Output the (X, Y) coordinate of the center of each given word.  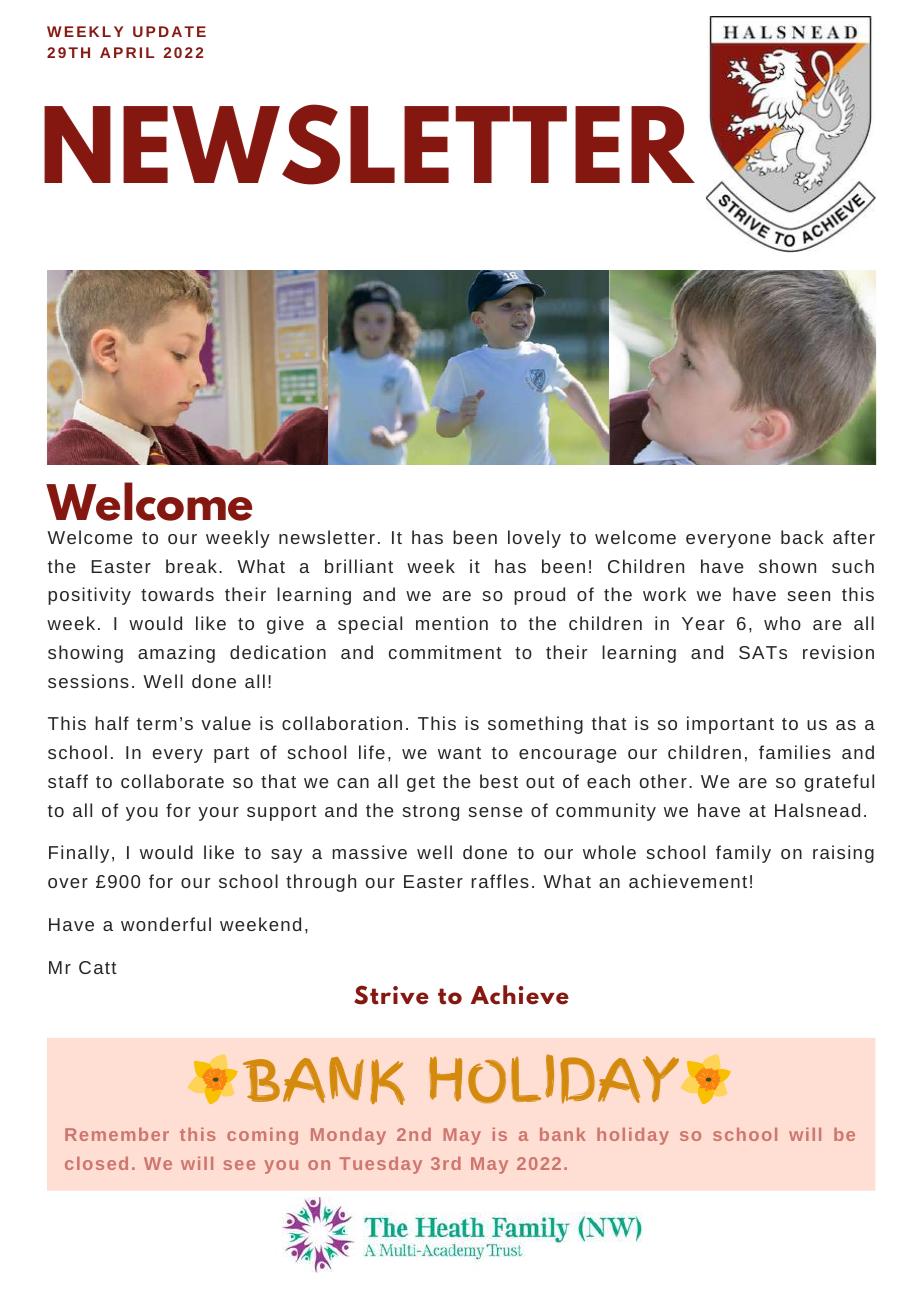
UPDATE (169, 31)
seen (809, 596)
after (854, 537)
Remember (117, 1134)
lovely (534, 539)
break (191, 566)
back (802, 537)
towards (177, 594)
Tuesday (381, 1165)
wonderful (166, 924)
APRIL (127, 52)
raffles (500, 881)
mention (452, 623)
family (743, 854)
